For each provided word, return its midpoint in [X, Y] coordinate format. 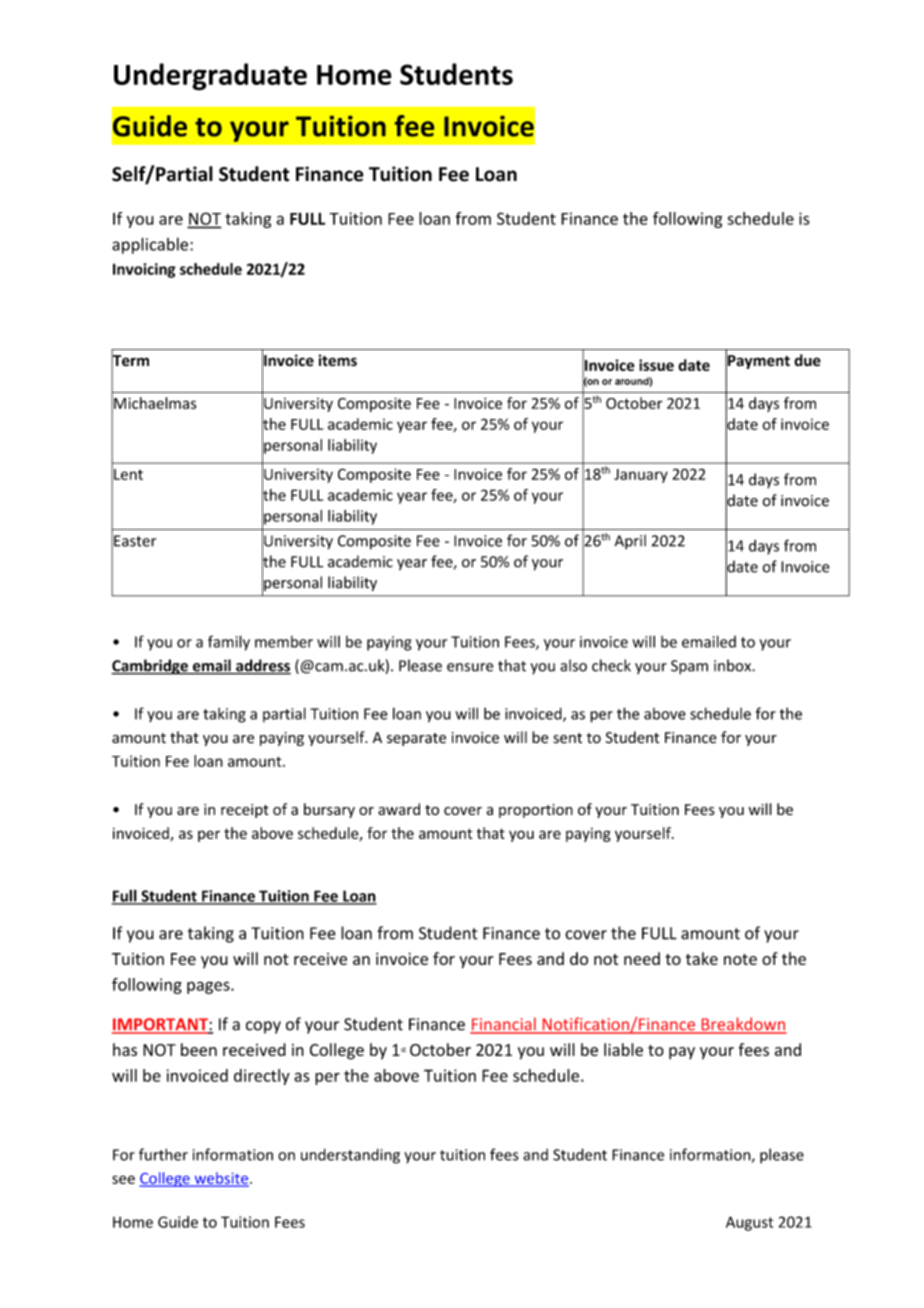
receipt [245, 811]
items [338, 360]
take [702, 958]
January [641, 476]
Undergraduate [210, 77]
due [807, 360]
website [220, 1179]
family [229, 643]
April [630, 542]
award [399, 809]
